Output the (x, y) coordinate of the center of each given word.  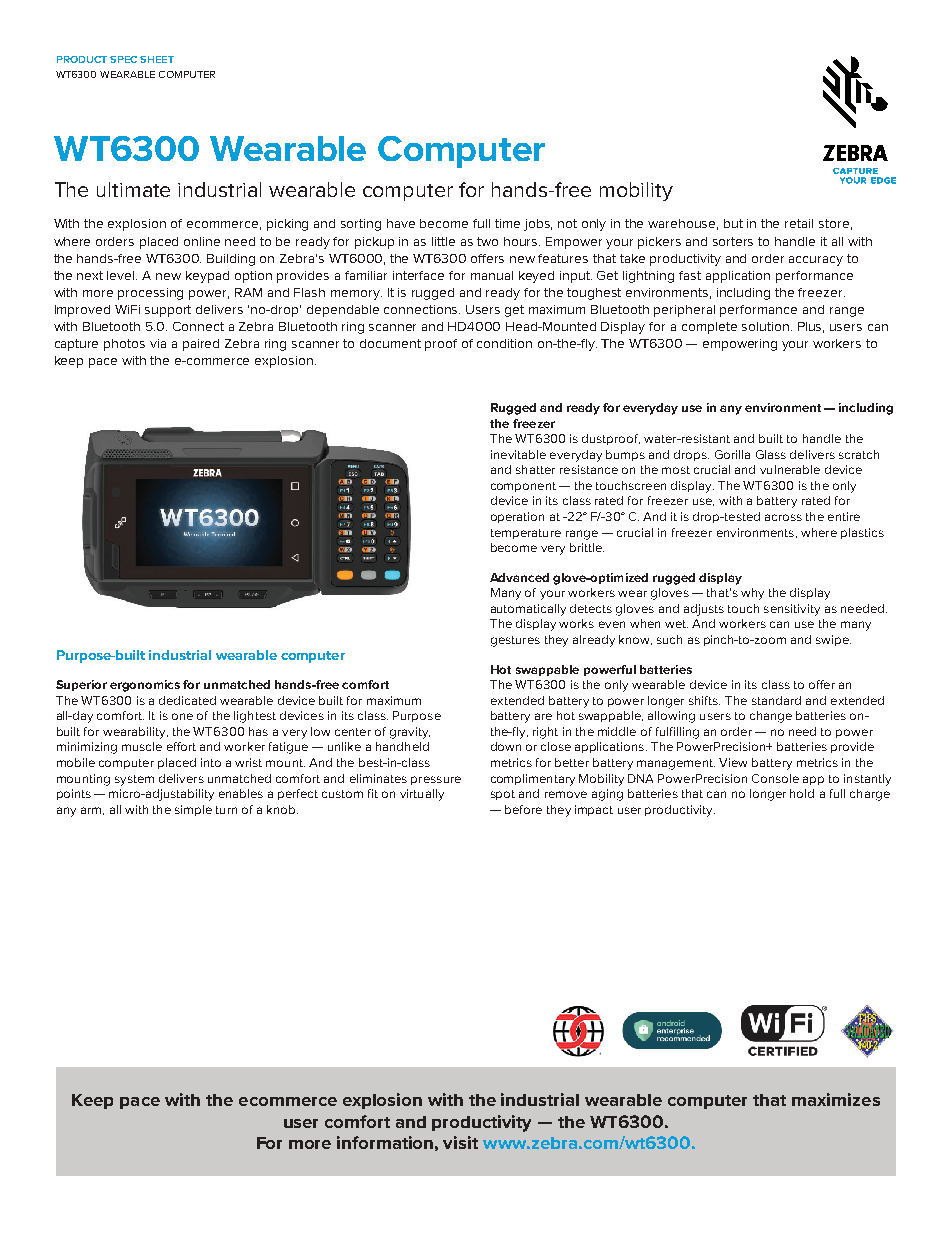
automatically (528, 610)
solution (767, 326)
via (158, 343)
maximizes (836, 1099)
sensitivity (792, 610)
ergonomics (145, 686)
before (523, 809)
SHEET (157, 59)
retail (799, 223)
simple (193, 810)
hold (802, 793)
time (507, 223)
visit (460, 1142)
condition (504, 343)
